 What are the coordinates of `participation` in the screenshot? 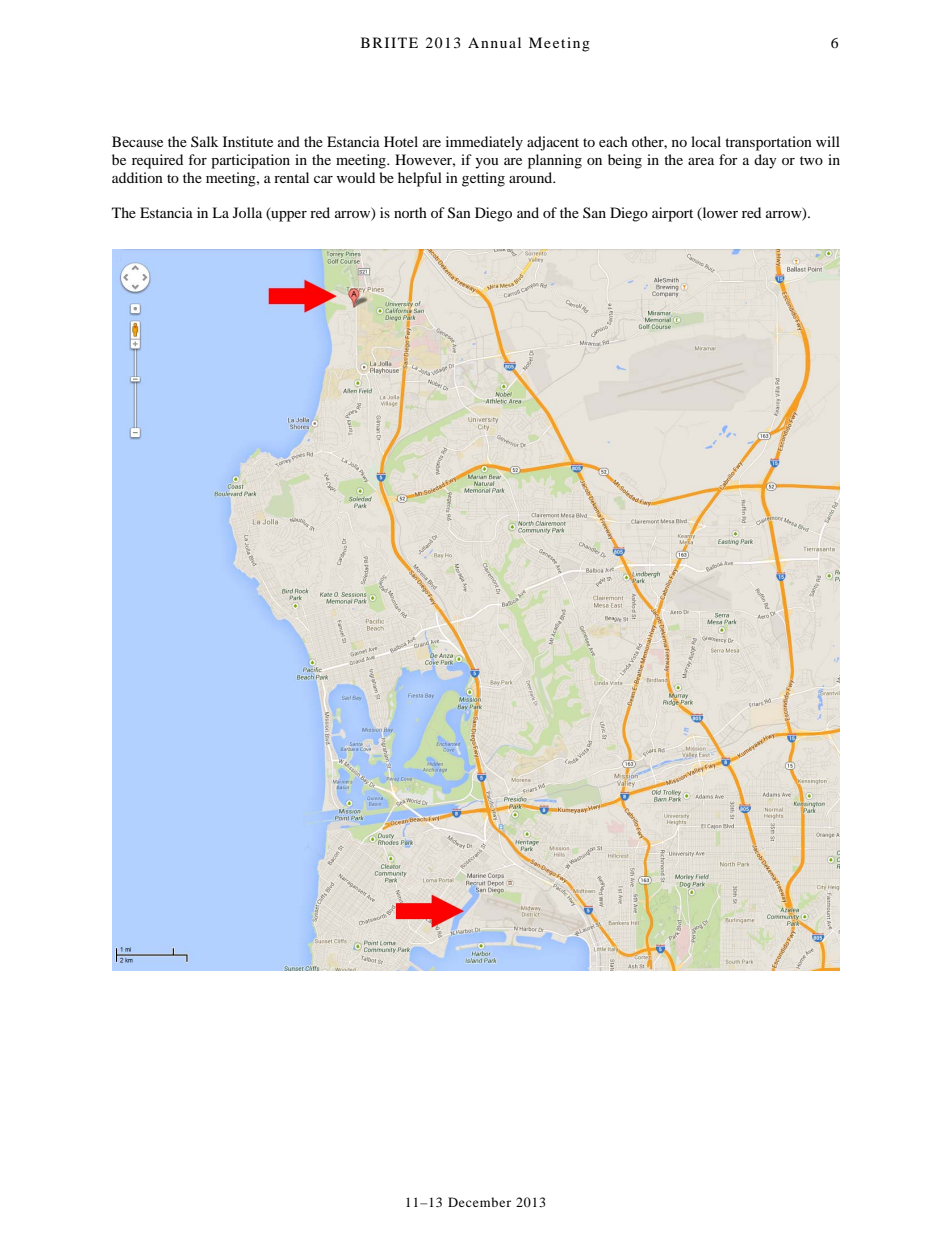 It's located at (250, 161).
